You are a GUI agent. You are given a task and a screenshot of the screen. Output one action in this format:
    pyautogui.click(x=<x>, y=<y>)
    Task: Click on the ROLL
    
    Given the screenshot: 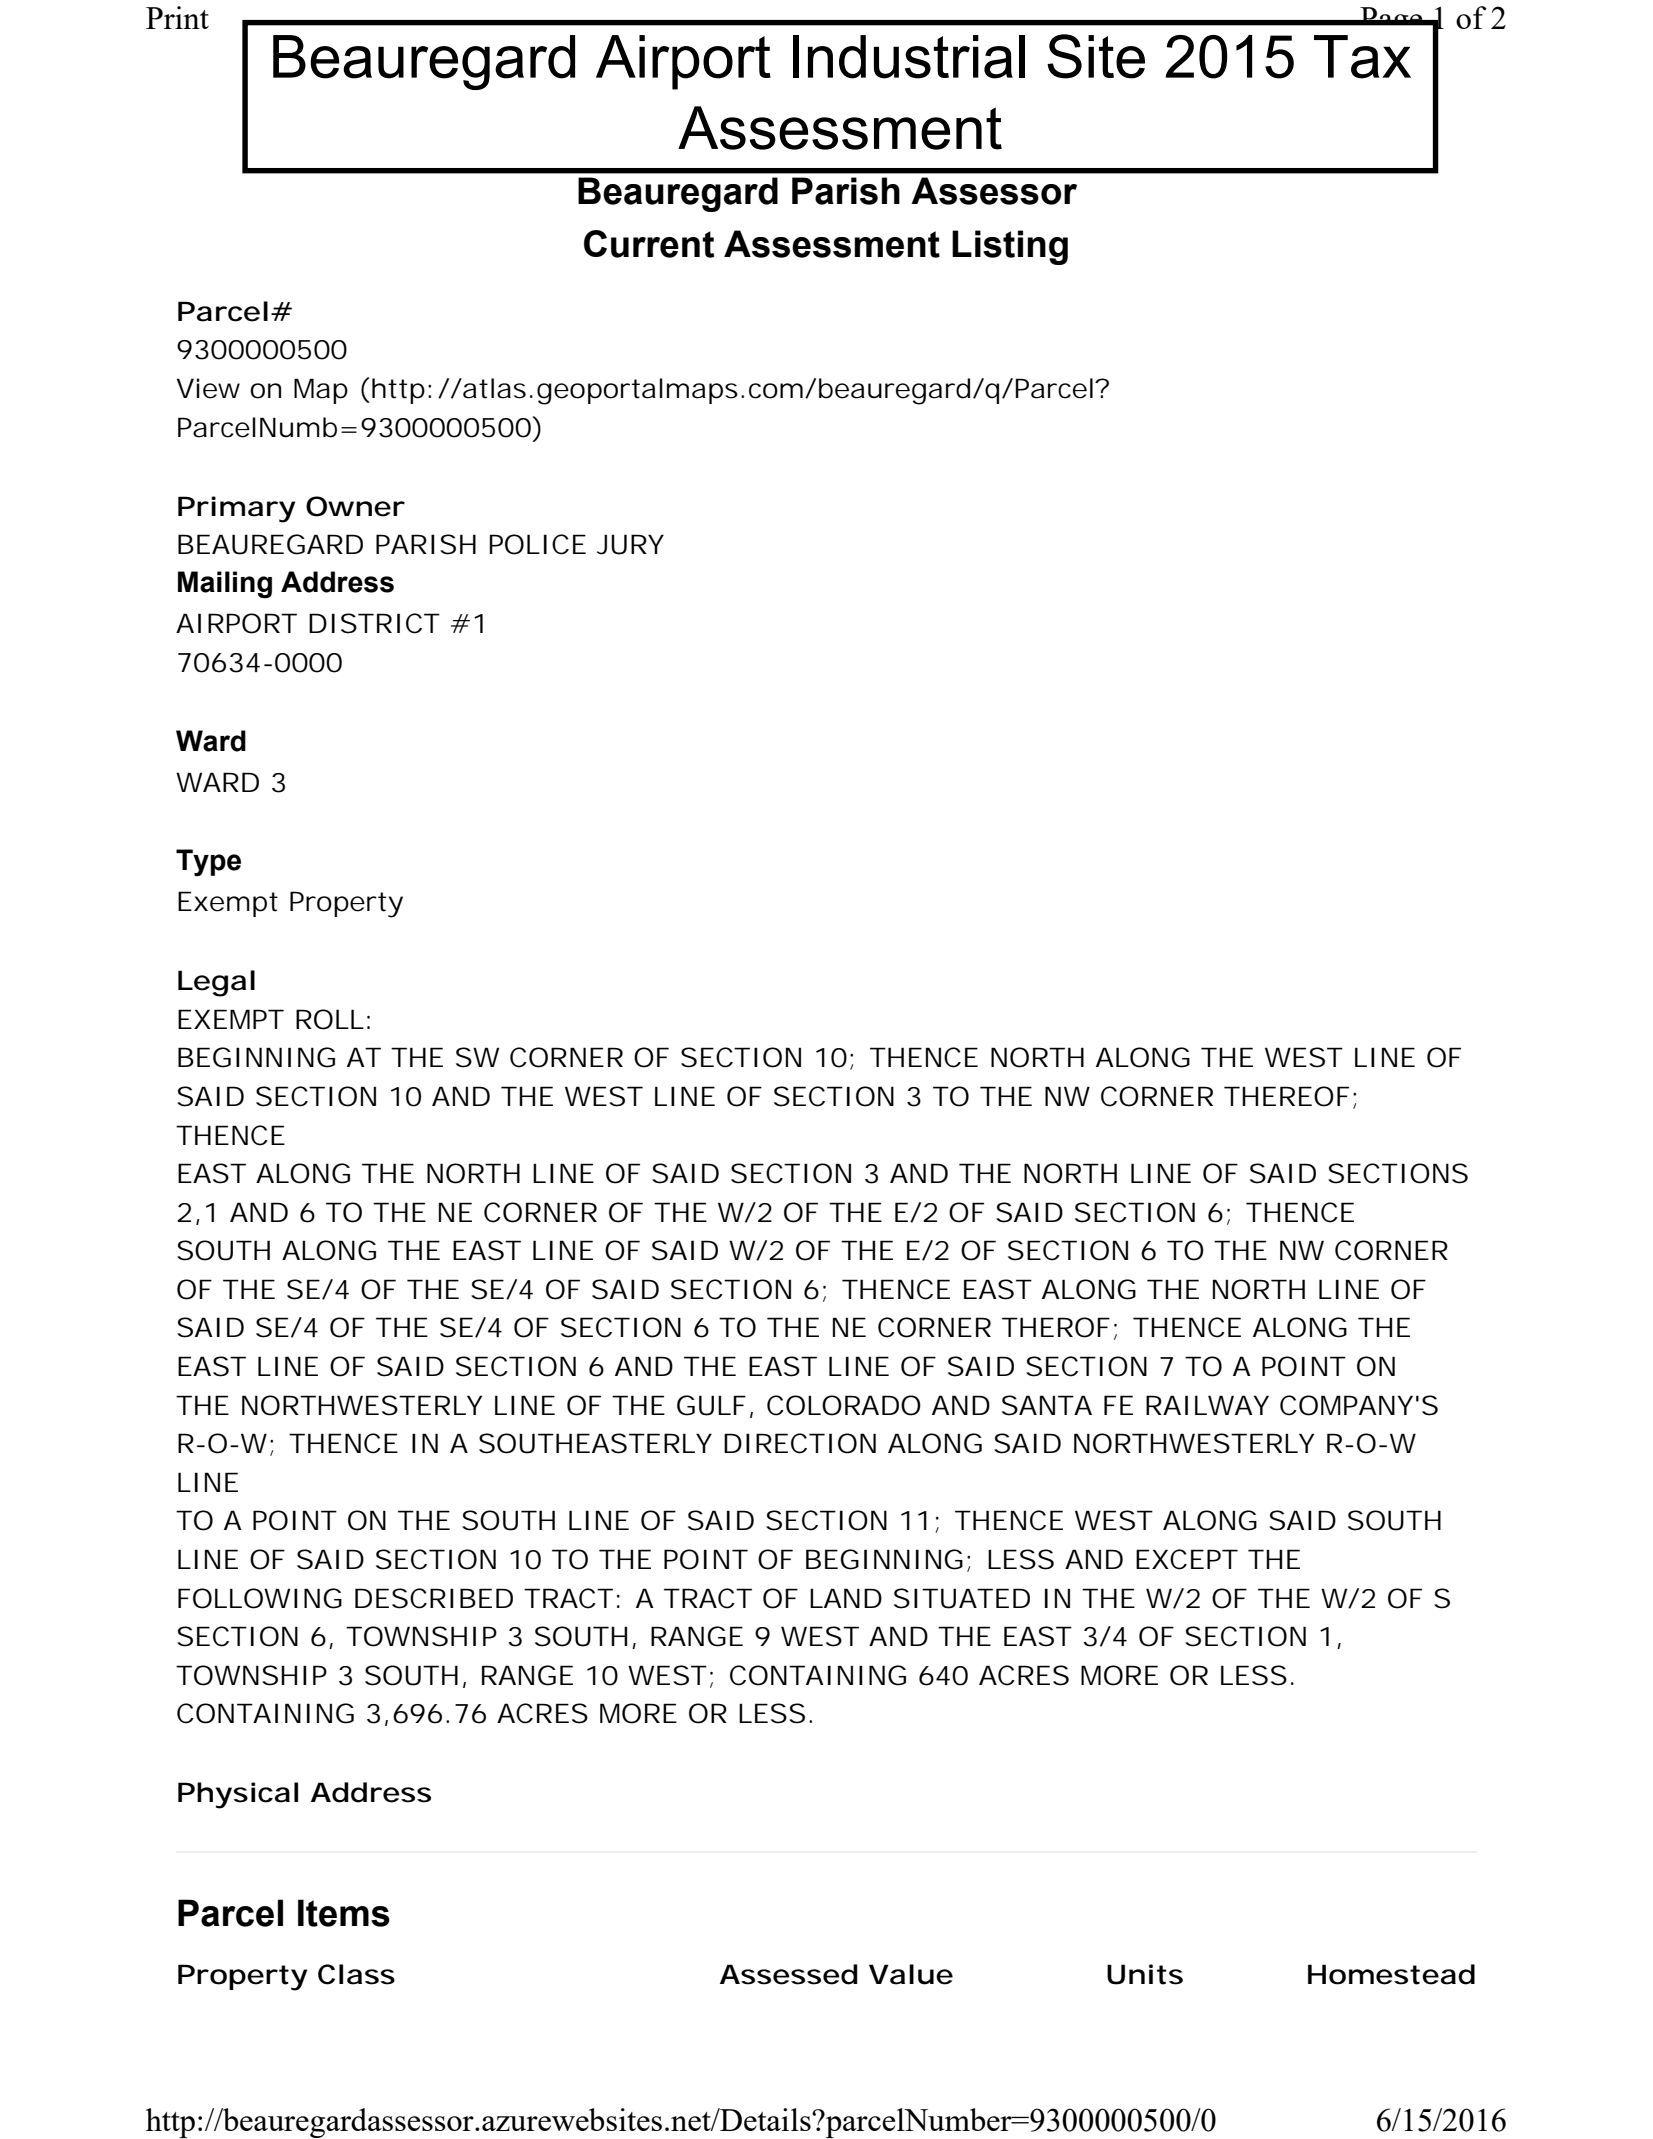 What is the action you would take?
    pyautogui.click(x=330, y=1019)
